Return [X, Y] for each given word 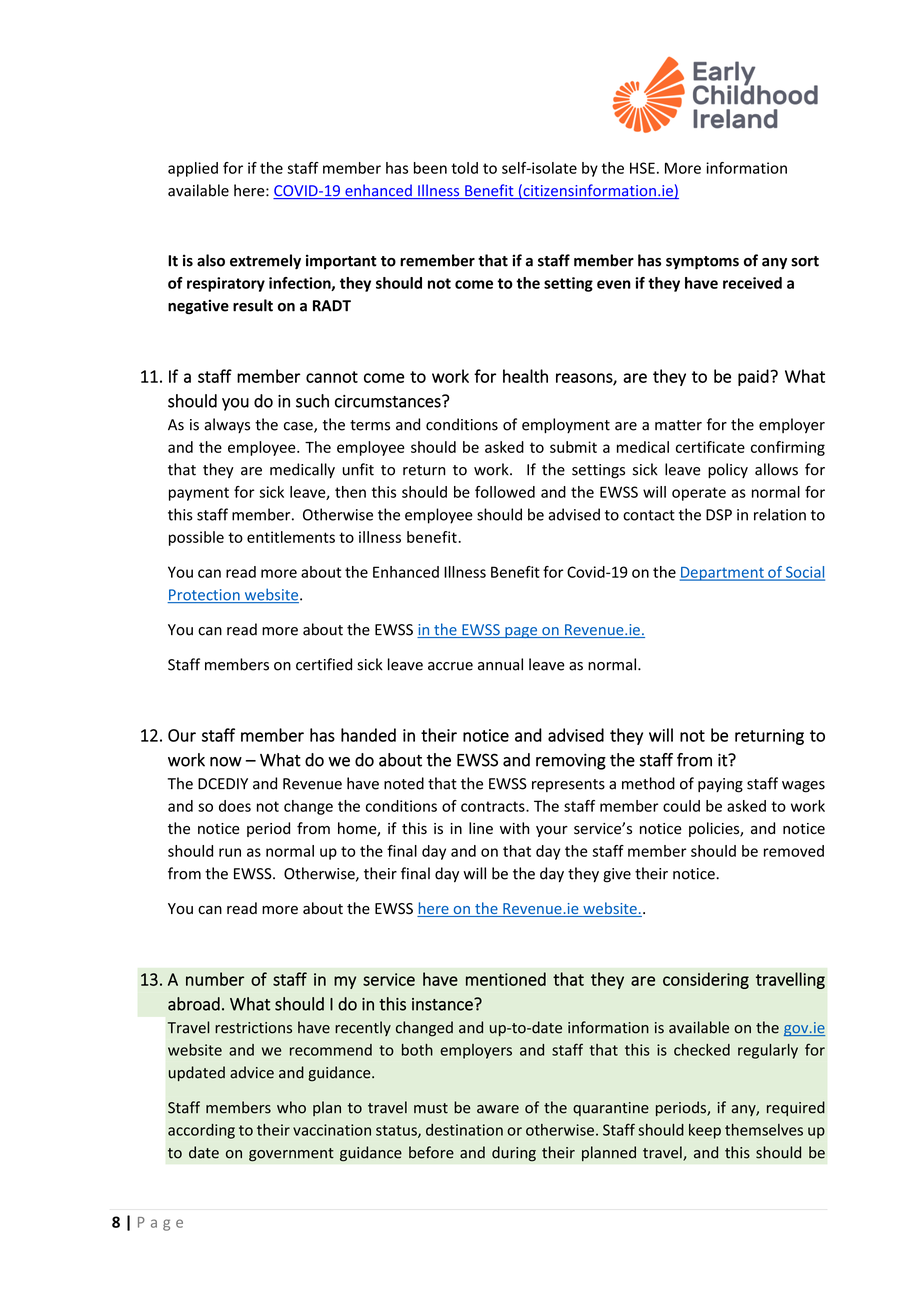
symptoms [702, 263]
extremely [265, 262]
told [464, 168]
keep [705, 1131]
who [291, 1107]
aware [498, 1109]
